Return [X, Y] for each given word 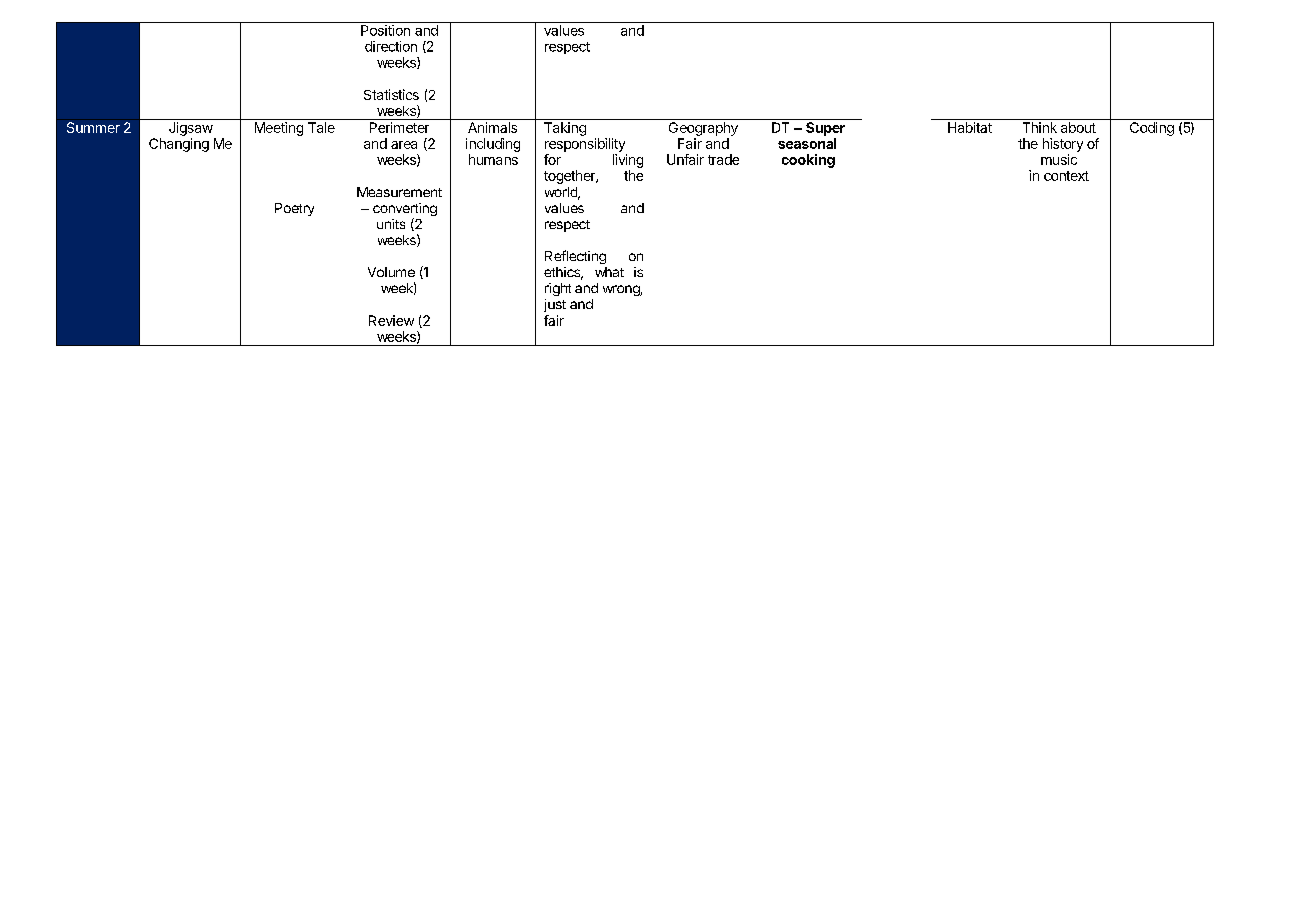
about [1078, 127]
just [555, 305]
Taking [565, 129]
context [1066, 176]
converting [405, 211]
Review [391, 320]
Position [385, 30]
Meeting [279, 129]
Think [1040, 127]
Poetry [294, 209]
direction [391, 46]
